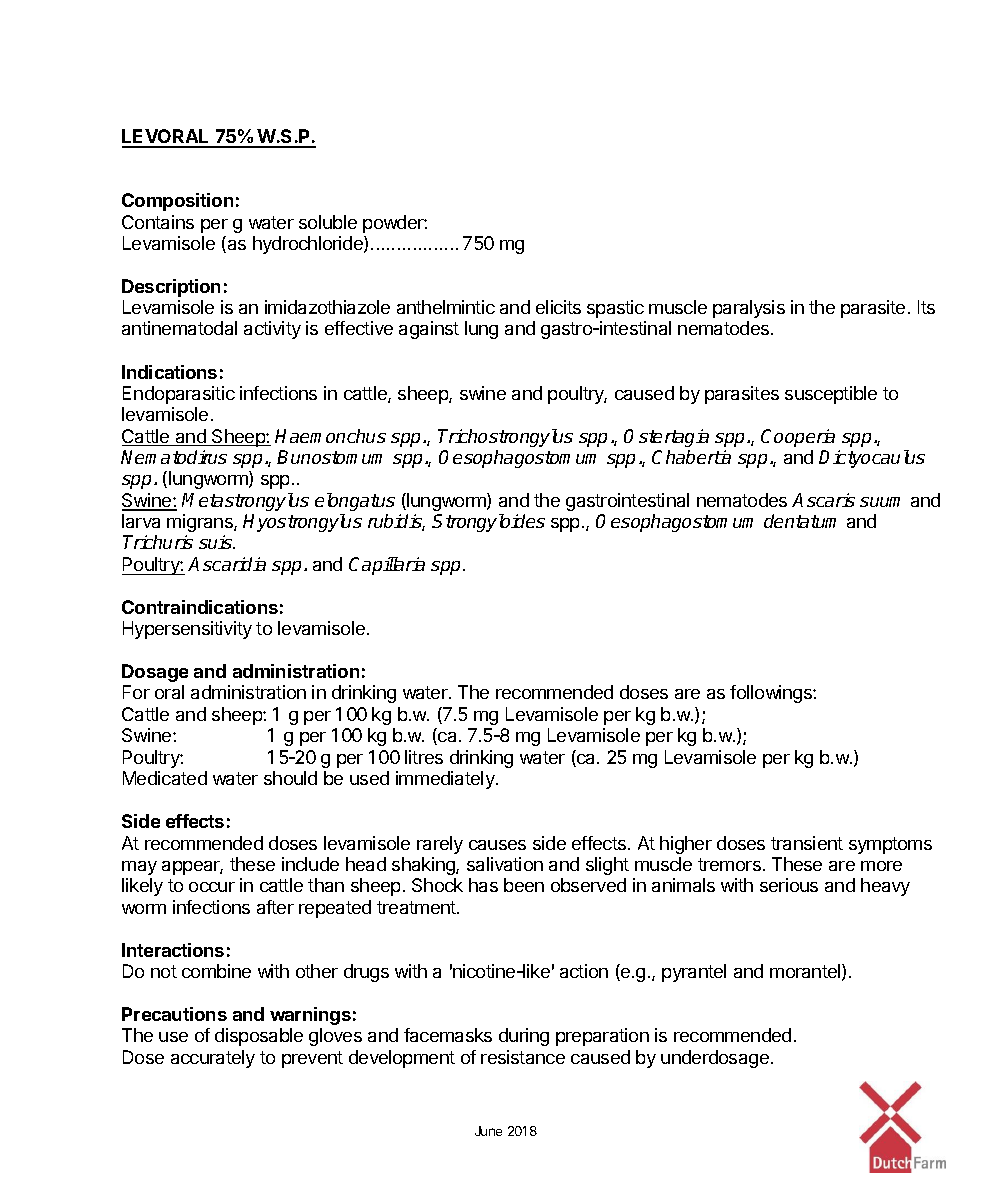 This image has width=1008, height=1200. What do you see at coordinates (488, 1131) in the image?
I see `June` at bounding box center [488, 1131].
